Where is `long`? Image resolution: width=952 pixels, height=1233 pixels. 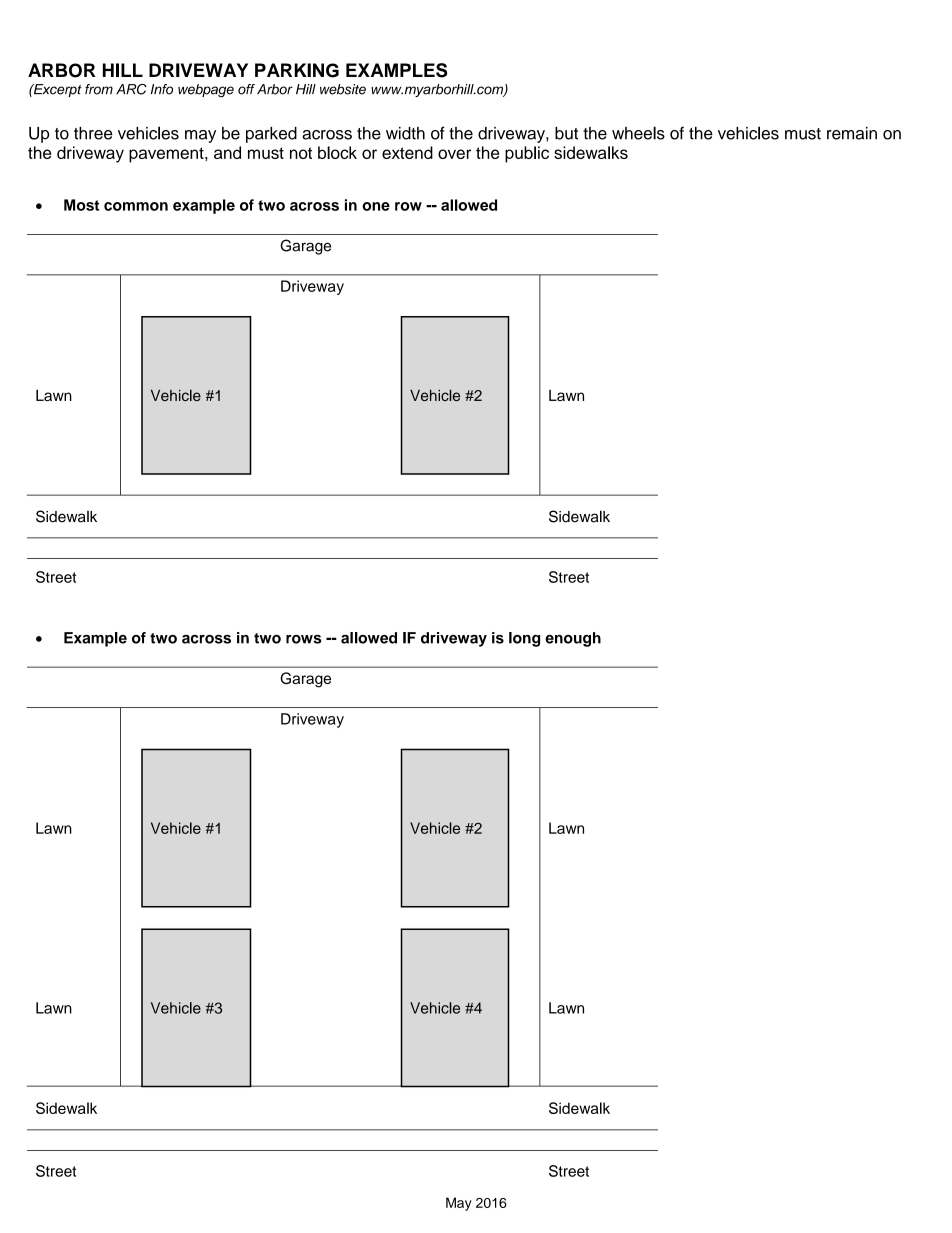
long is located at coordinates (524, 639).
